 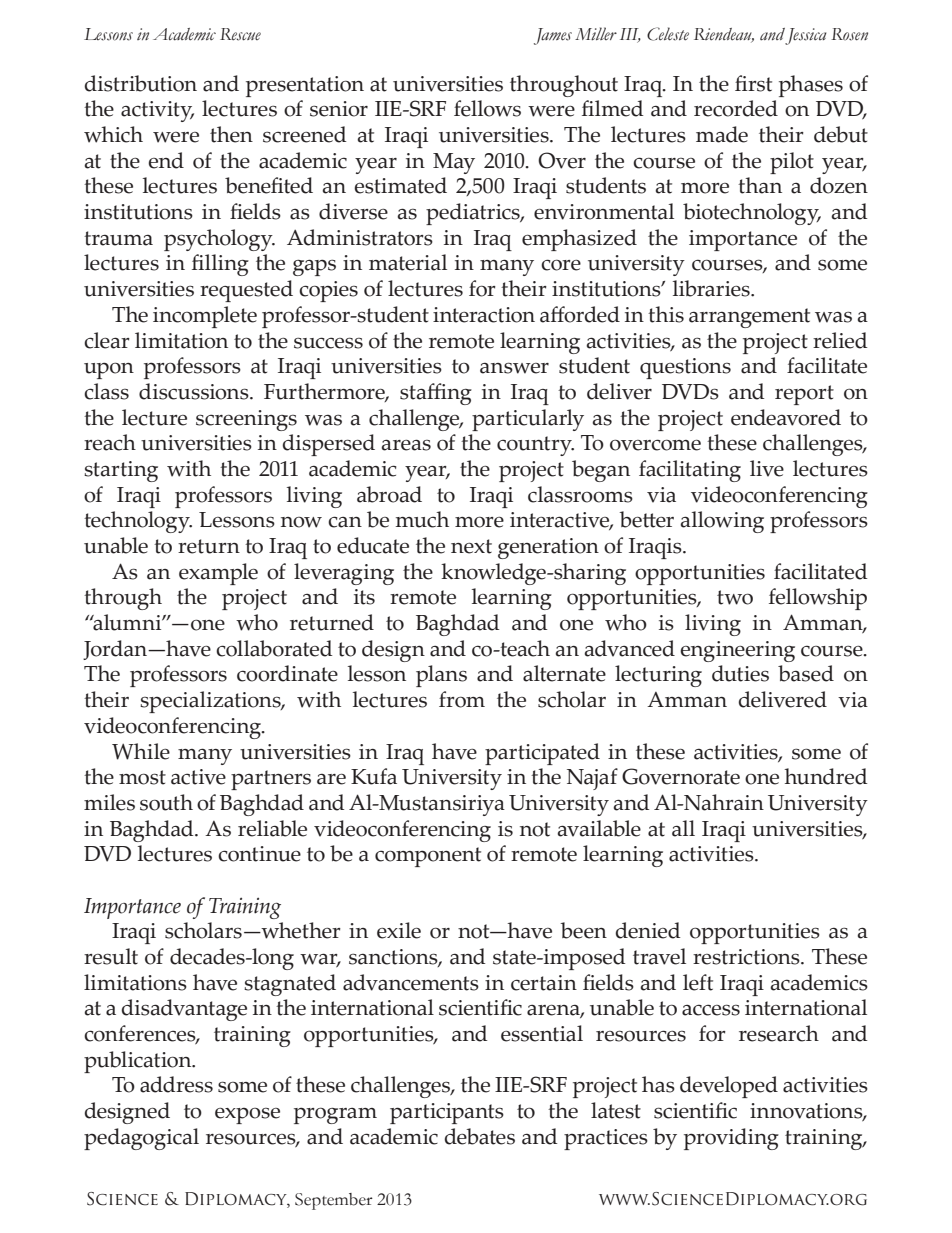 I want to click on pedagogical, so click(x=141, y=1139).
